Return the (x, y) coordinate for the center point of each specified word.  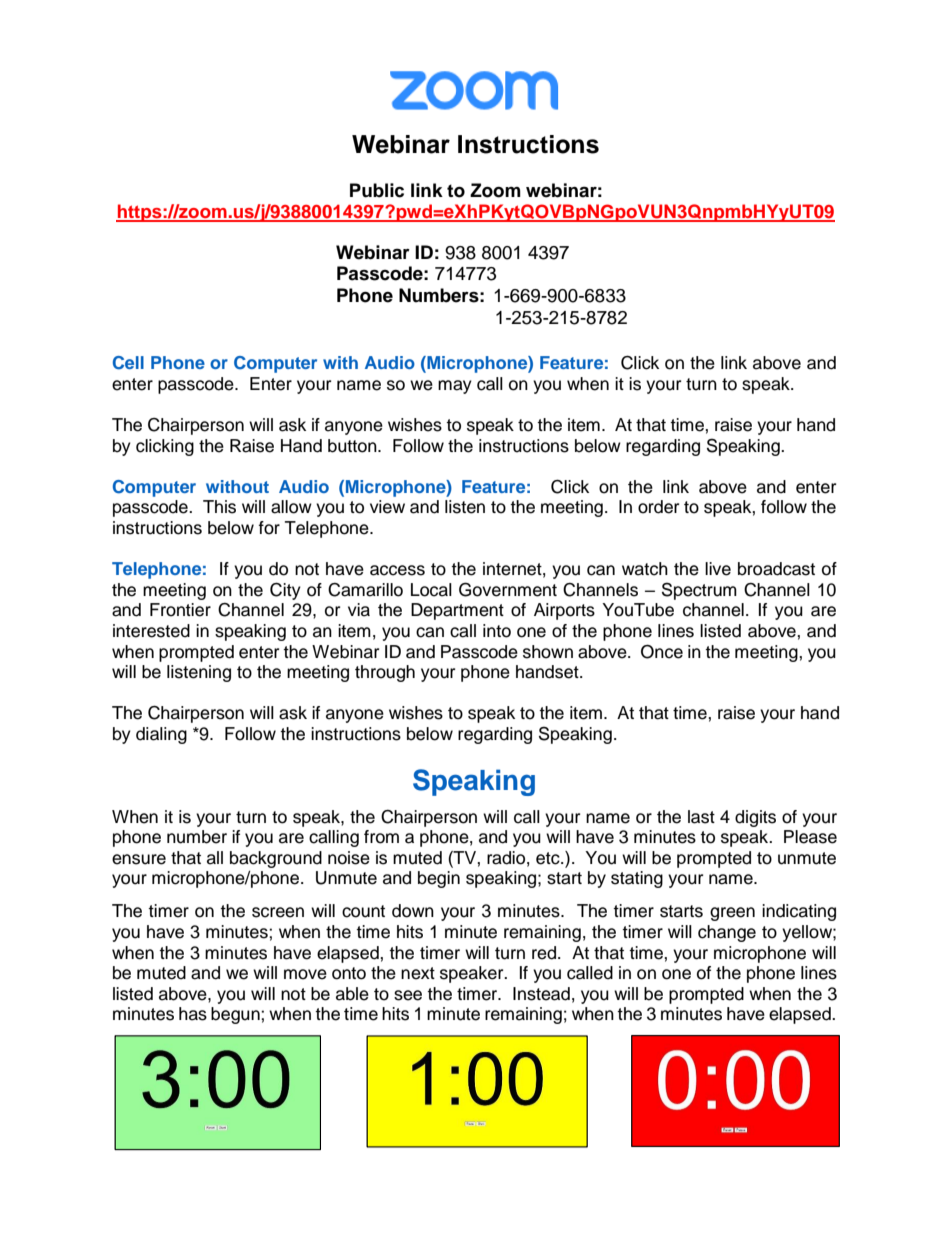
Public (377, 190)
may (455, 387)
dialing (161, 735)
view (387, 507)
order (658, 507)
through (385, 673)
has (193, 1014)
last (701, 817)
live (718, 569)
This (219, 507)
